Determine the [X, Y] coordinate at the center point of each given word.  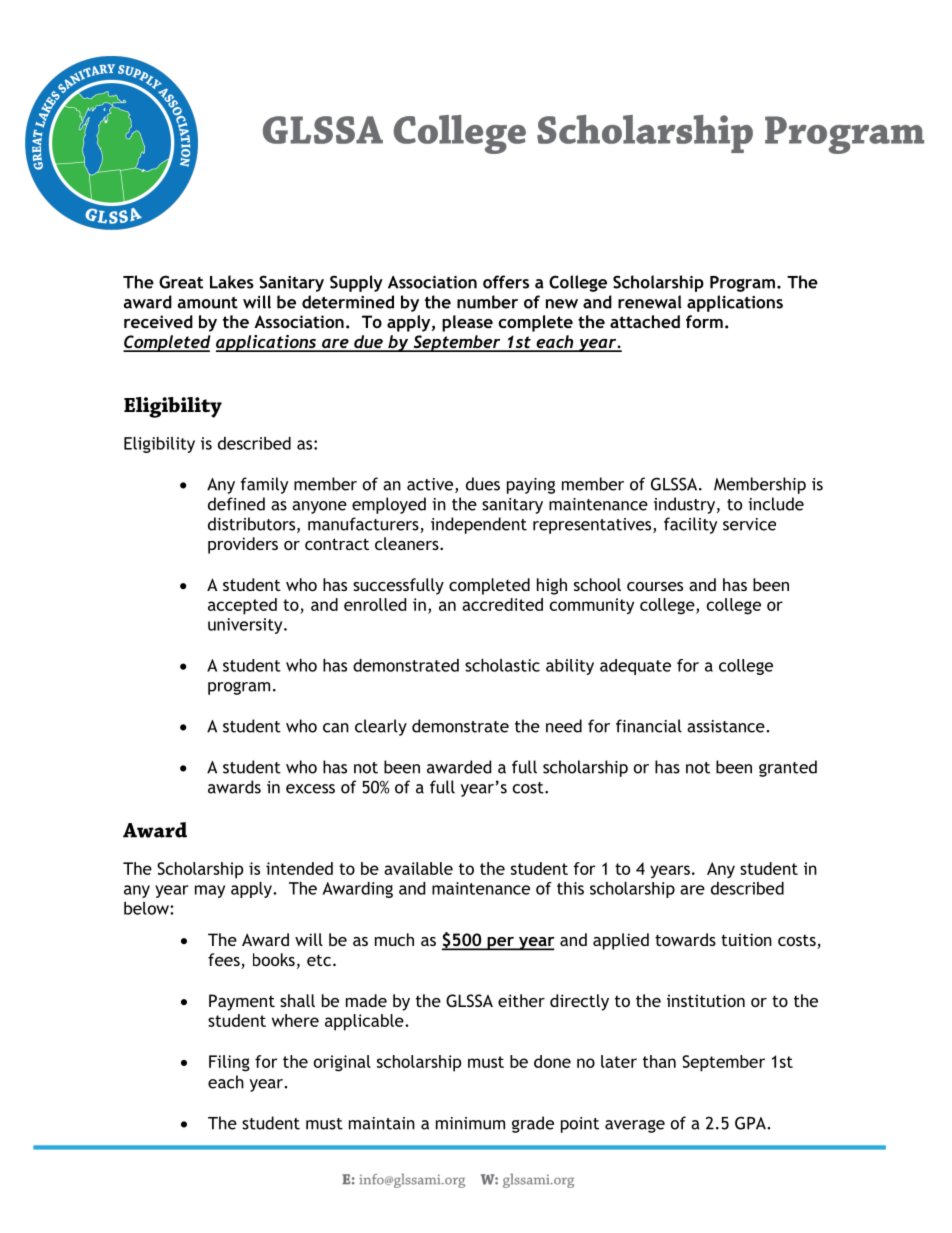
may [210, 891]
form [704, 321]
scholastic [502, 665]
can [336, 728]
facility [690, 525]
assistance [727, 726]
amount [208, 303]
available [418, 868]
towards [685, 939]
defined [236, 504]
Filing [229, 1063]
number [487, 302]
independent [479, 525]
